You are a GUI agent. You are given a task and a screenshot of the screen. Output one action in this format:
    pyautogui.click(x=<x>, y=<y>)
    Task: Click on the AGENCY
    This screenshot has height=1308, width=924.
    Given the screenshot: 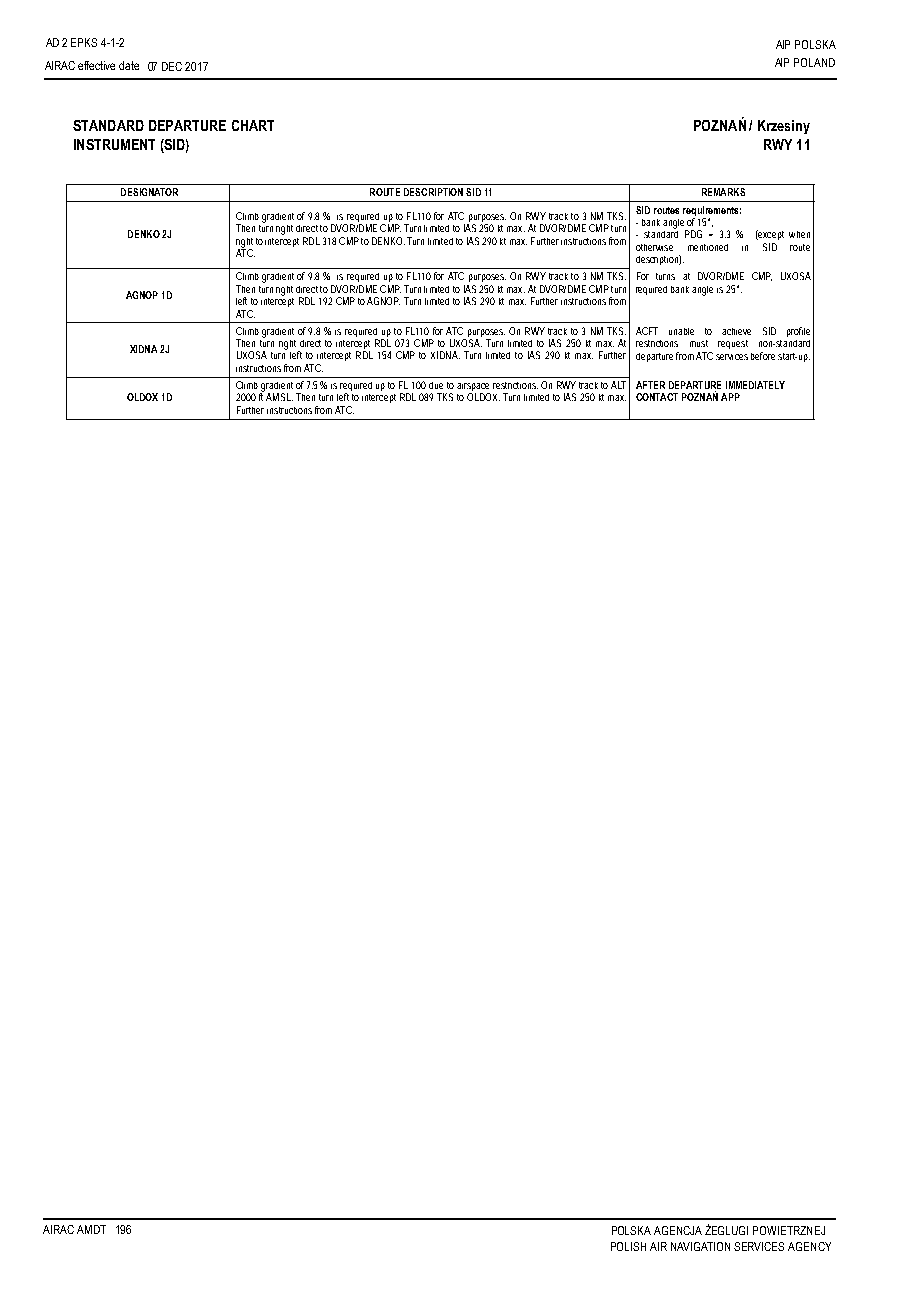 What is the action you would take?
    pyautogui.click(x=809, y=1246)
